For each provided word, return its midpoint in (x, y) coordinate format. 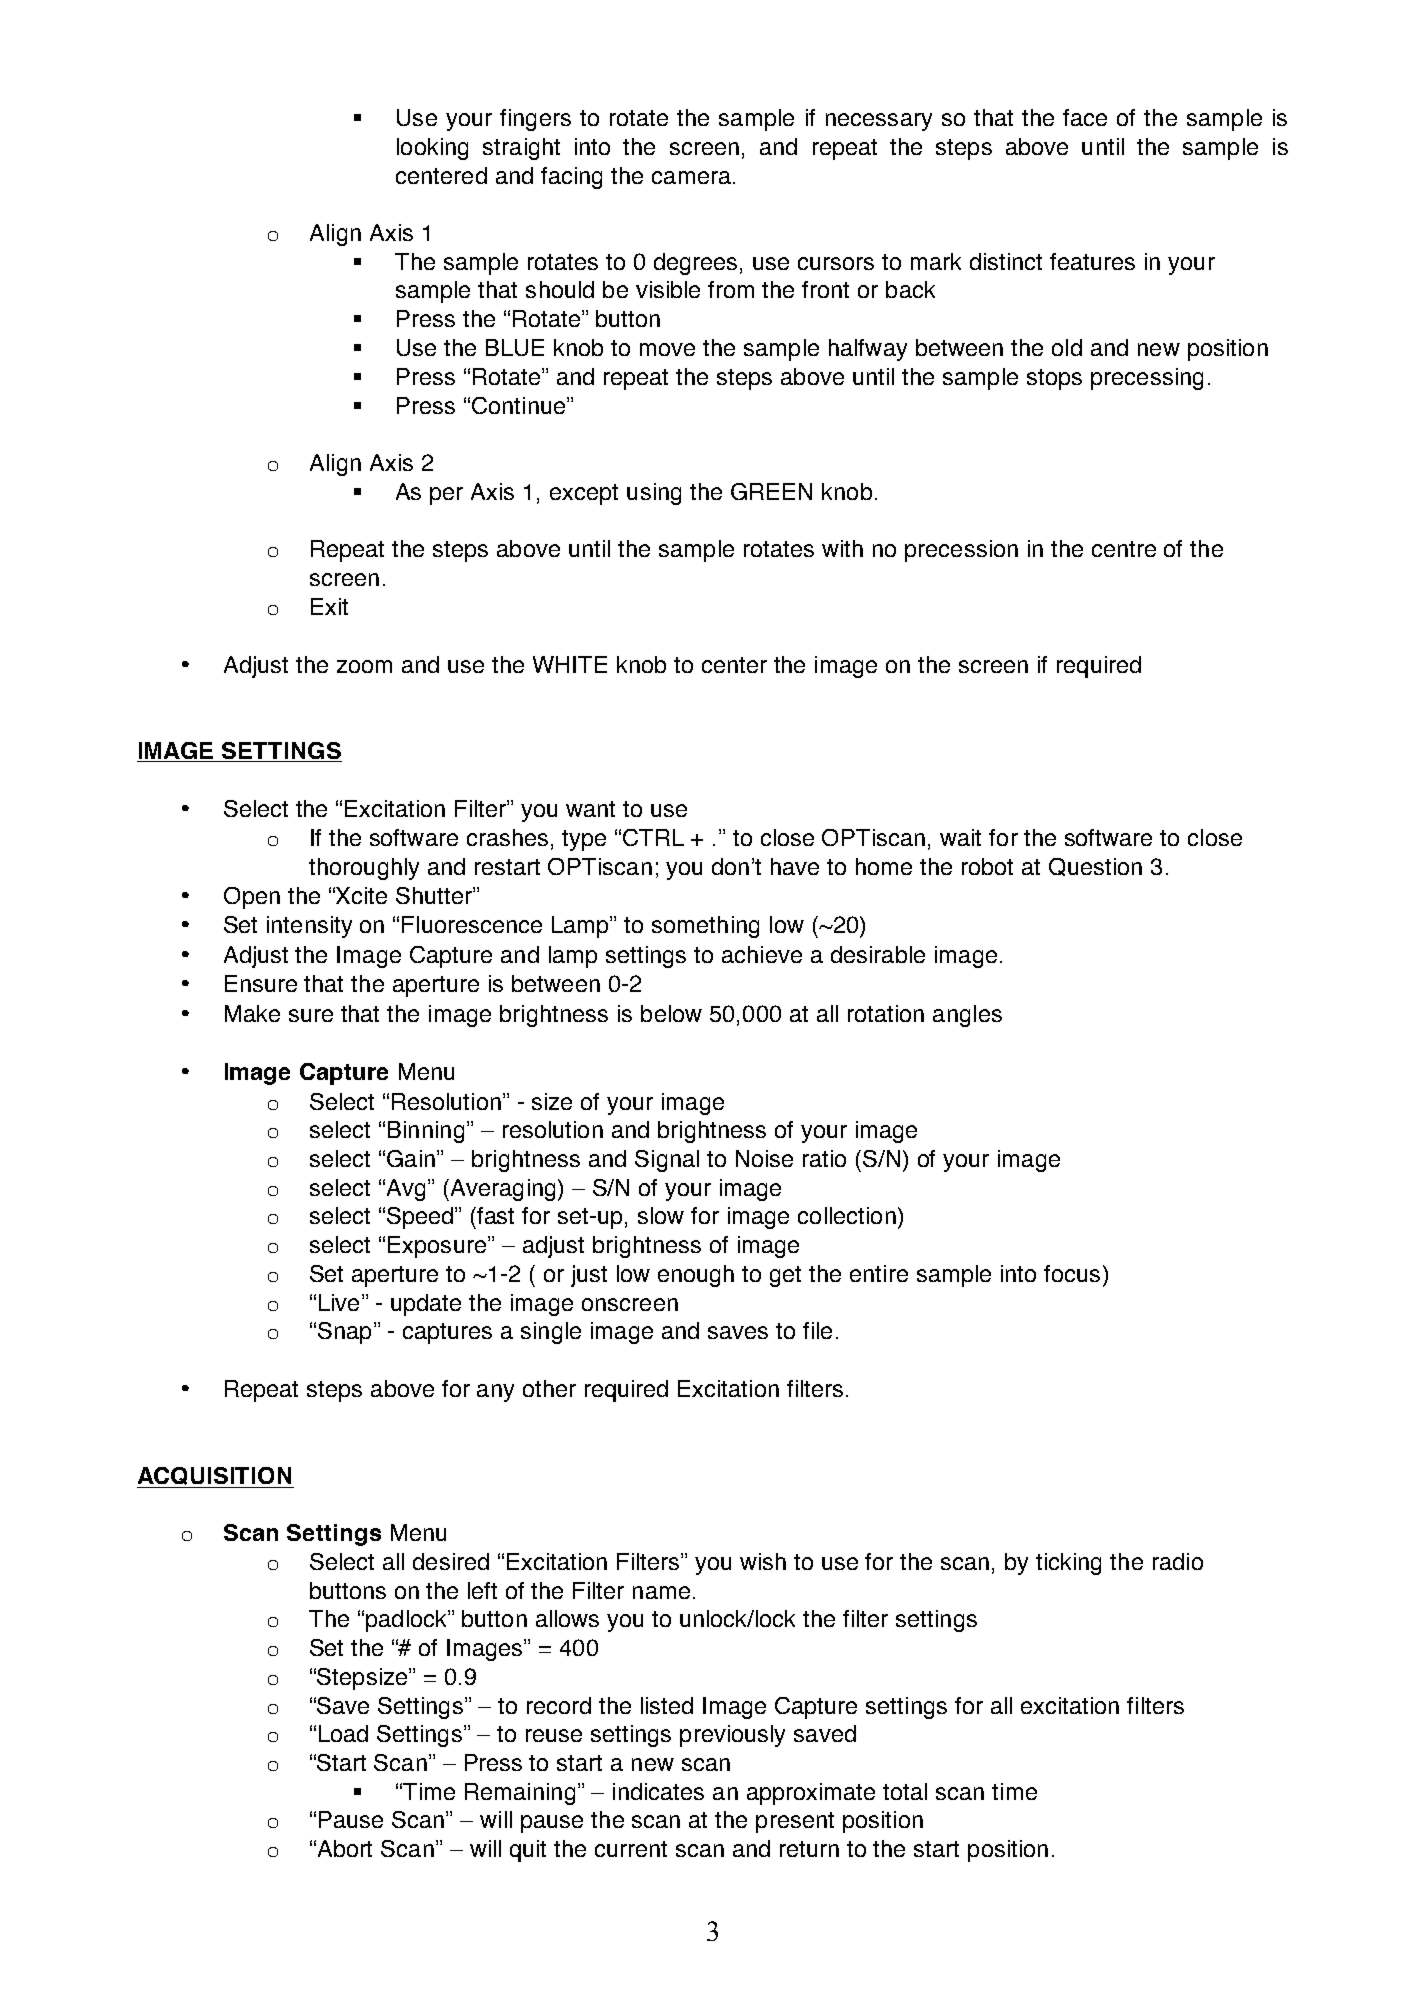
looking (432, 149)
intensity (309, 927)
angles (967, 1016)
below (671, 1013)
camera (691, 177)
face (1085, 117)
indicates (658, 1791)
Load (343, 1733)
